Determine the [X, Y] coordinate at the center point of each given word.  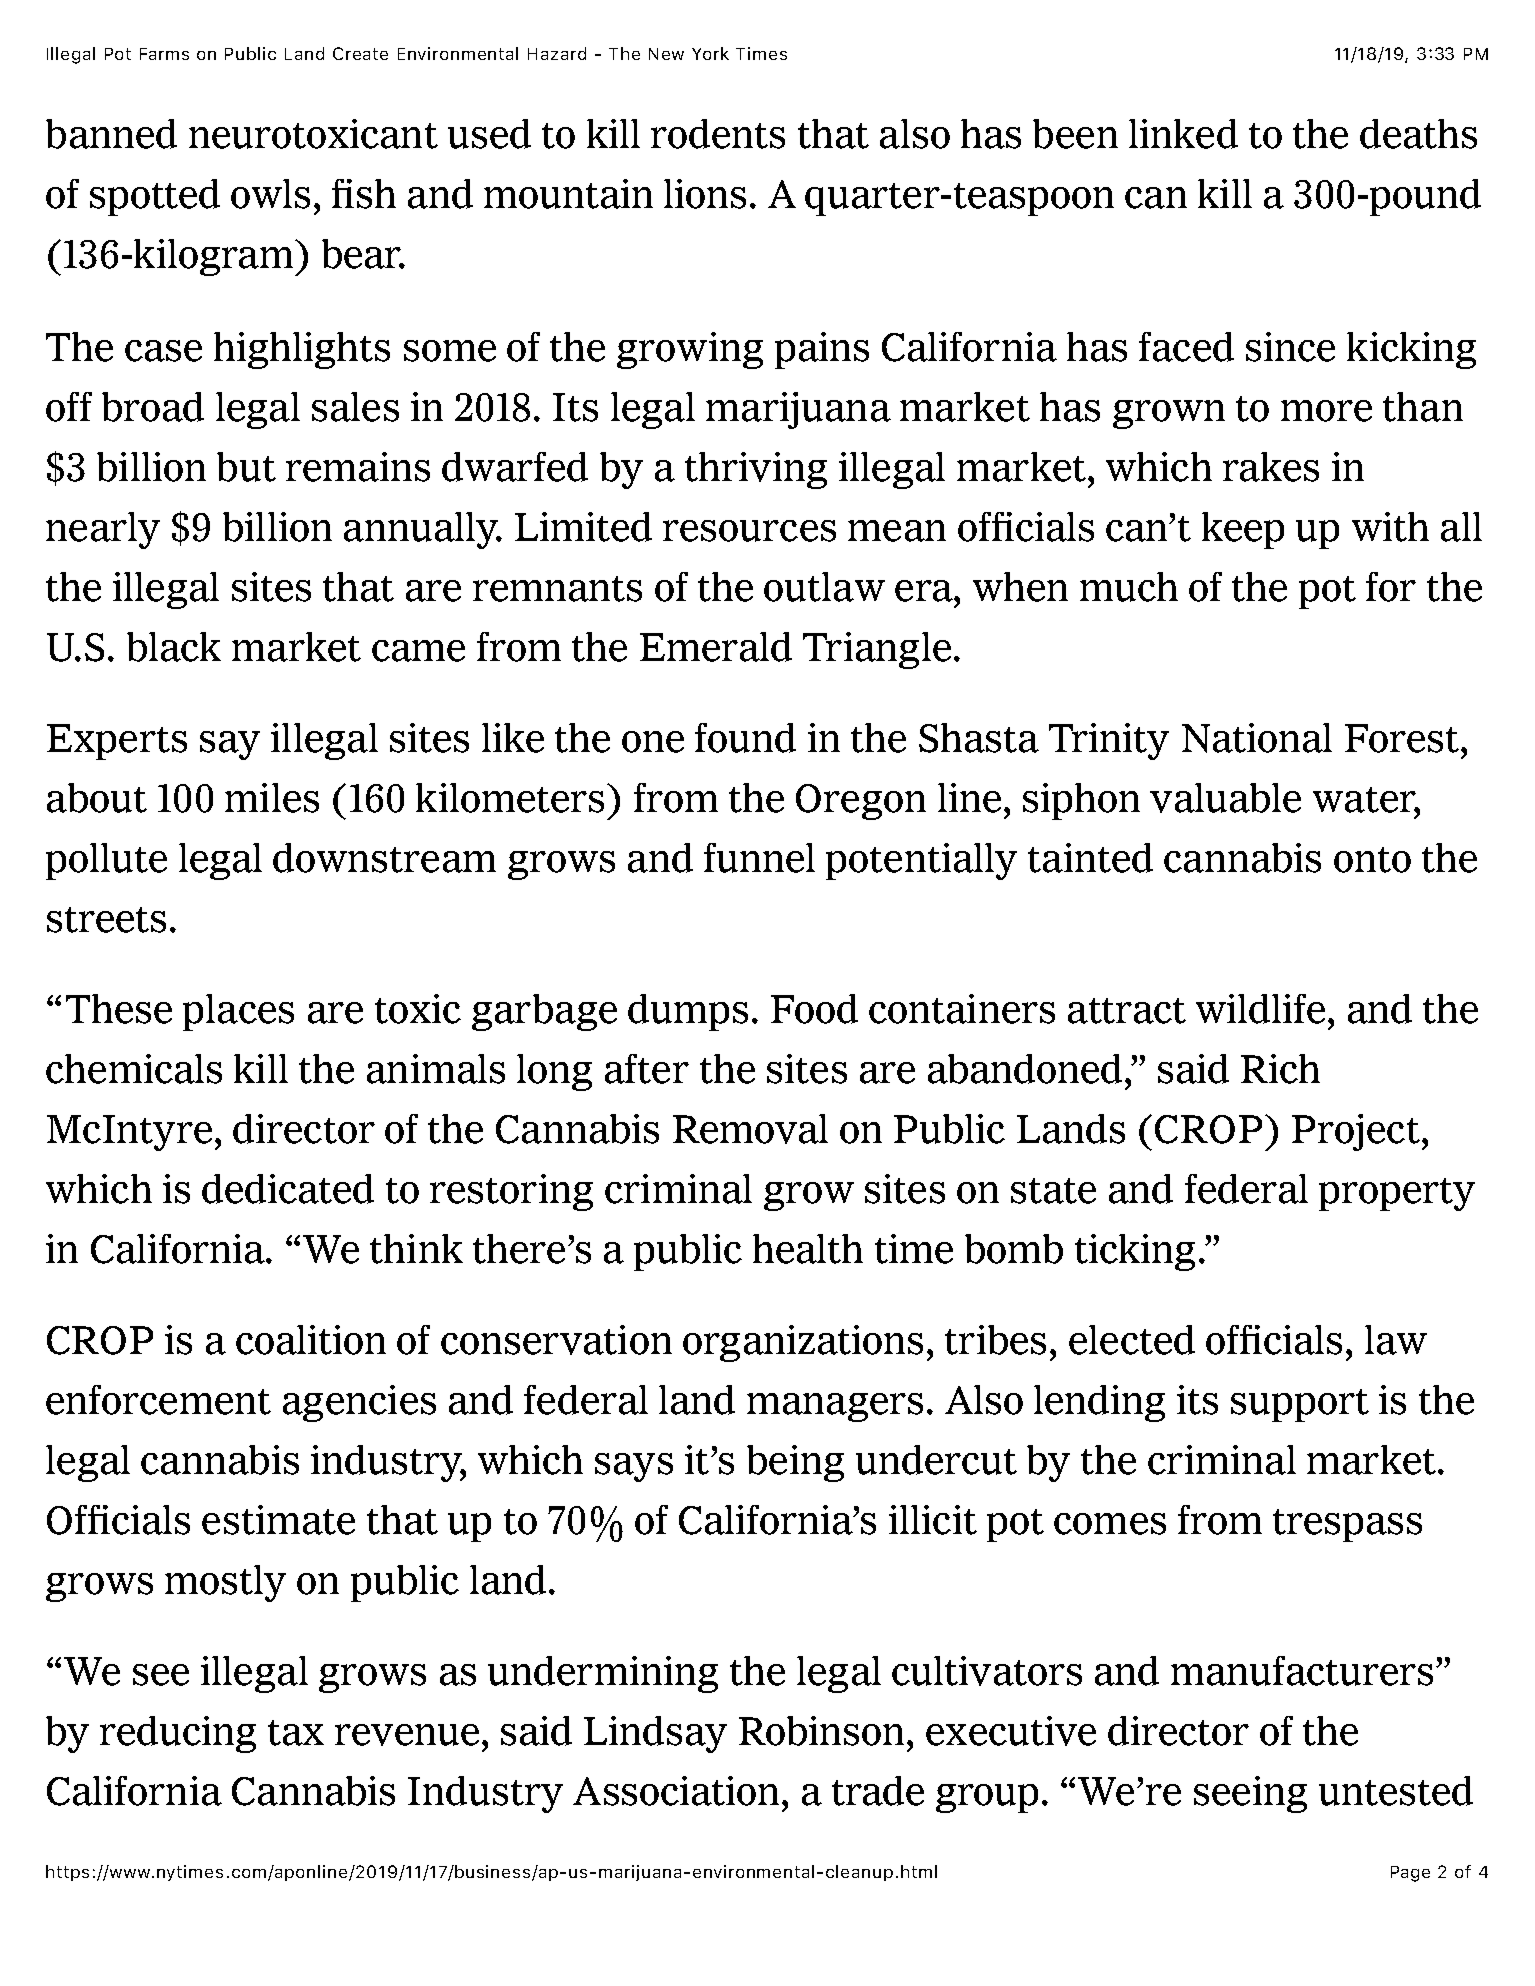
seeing [1250, 1794]
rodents [718, 134]
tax [296, 1733]
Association [676, 1791]
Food [814, 1009]
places [238, 1012]
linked [1183, 134]
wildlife [1260, 1009]
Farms [164, 54]
